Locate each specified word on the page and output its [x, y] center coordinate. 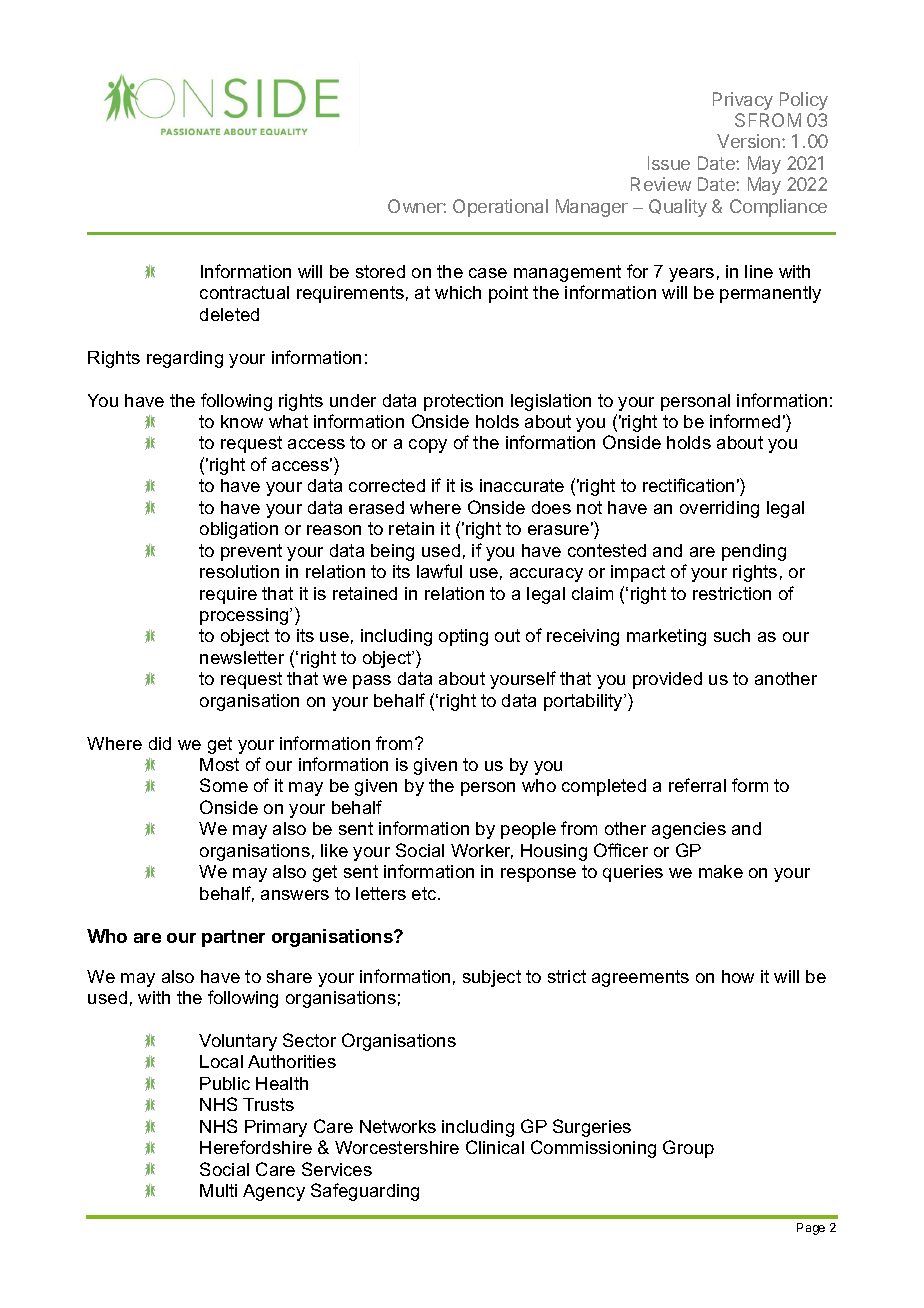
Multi [218, 1190]
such [732, 635]
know [242, 421]
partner [233, 938]
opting [463, 637]
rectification [688, 485]
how [738, 976]
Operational [500, 208]
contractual [244, 292]
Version [748, 141]
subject [492, 978]
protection [463, 402]
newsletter [242, 657]
